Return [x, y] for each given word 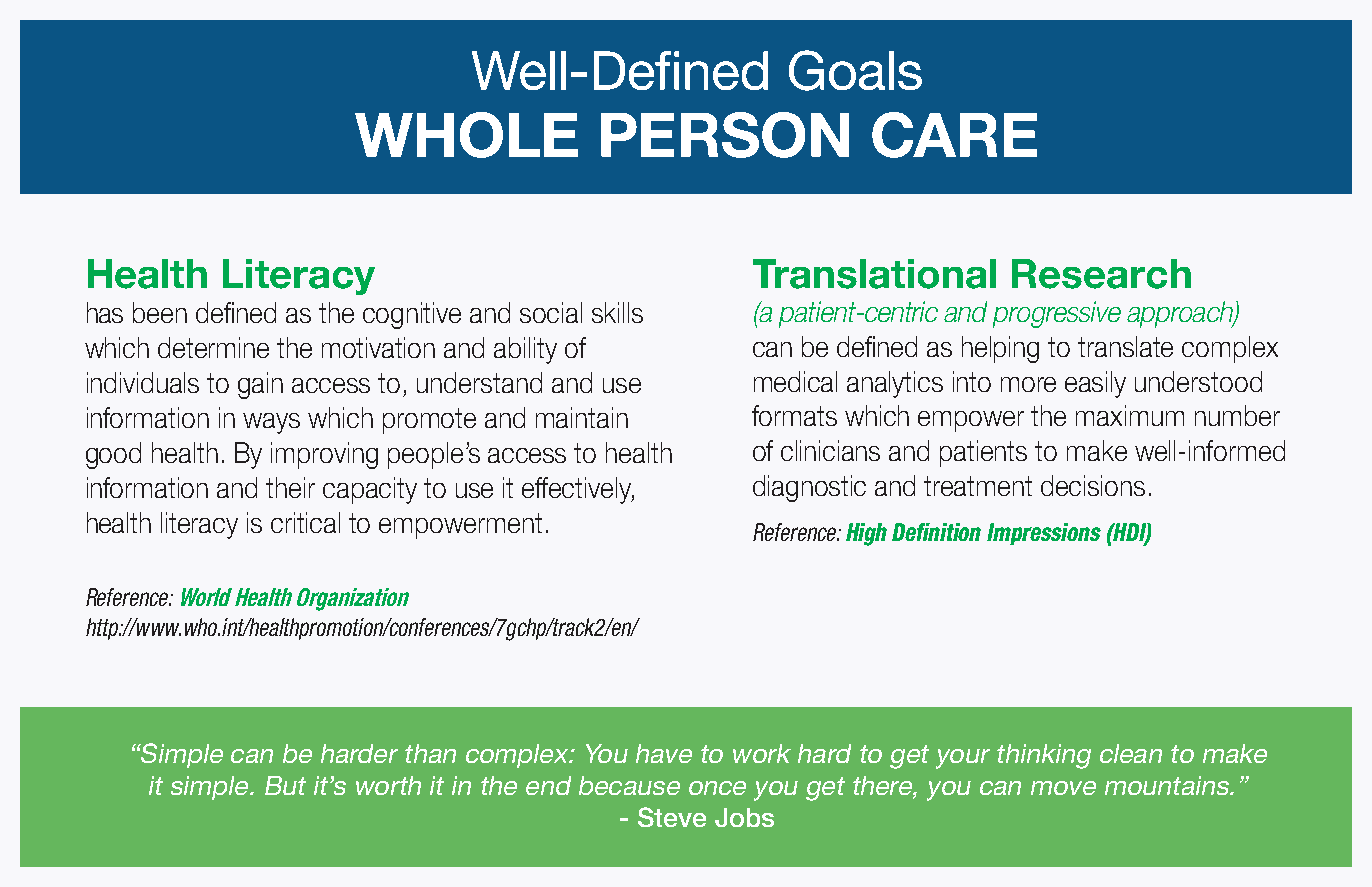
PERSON [725, 135]
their [290, 487]
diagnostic [809, 488]
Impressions [1044, 534]
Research [1101, 274]
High [866, 534]
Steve [672, 817]
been [160, 312]
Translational [874, 274]
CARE [954, 135]
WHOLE [466, 135]
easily [1095, 384]
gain [260, 385]
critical [305, 522]
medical [795, 381]
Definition [936, 532]
